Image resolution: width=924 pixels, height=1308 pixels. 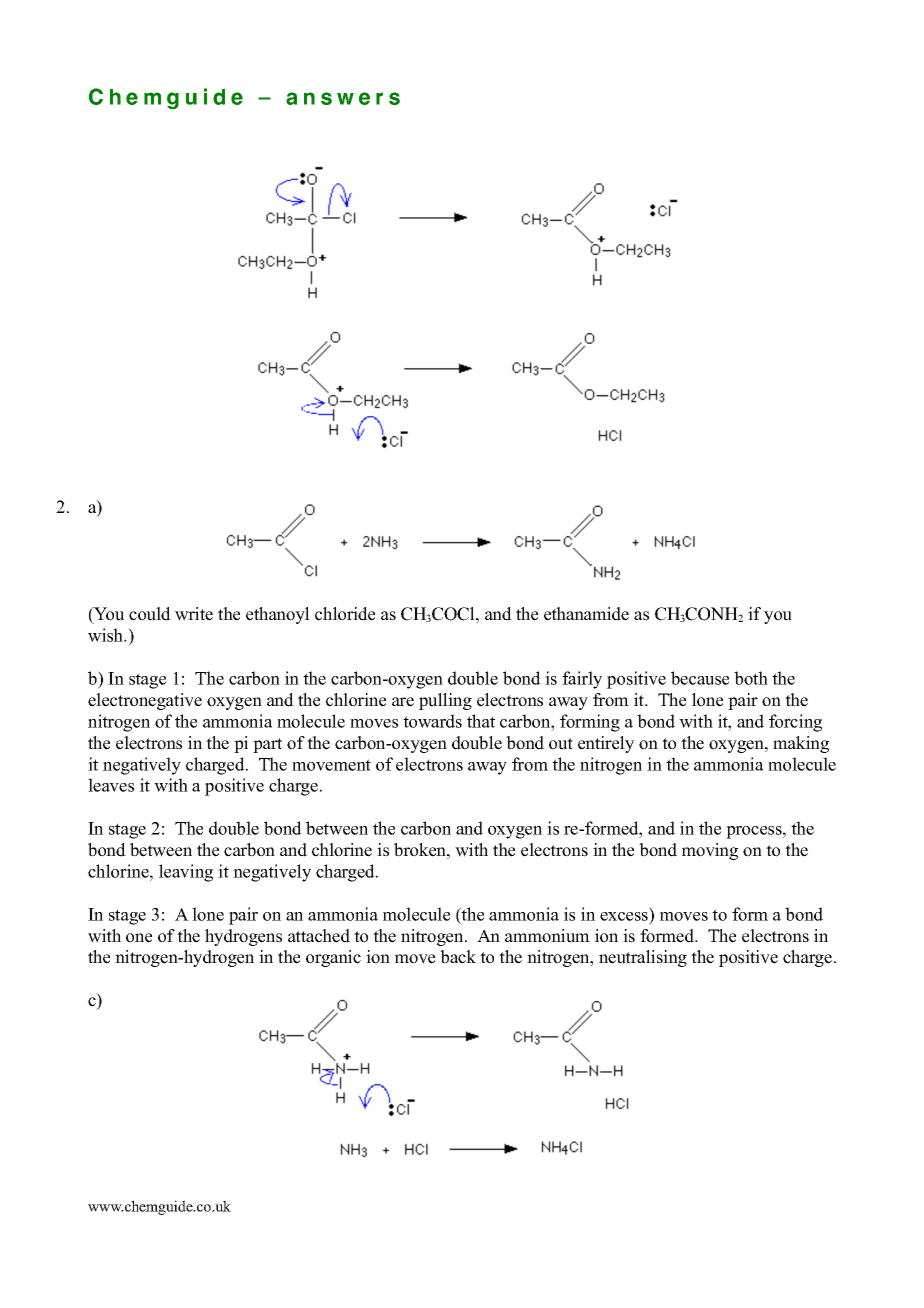 What do you see at coordinates (586, 614) in the screenshot?
I see `ethanamide` at bounding box center [586, 614].
